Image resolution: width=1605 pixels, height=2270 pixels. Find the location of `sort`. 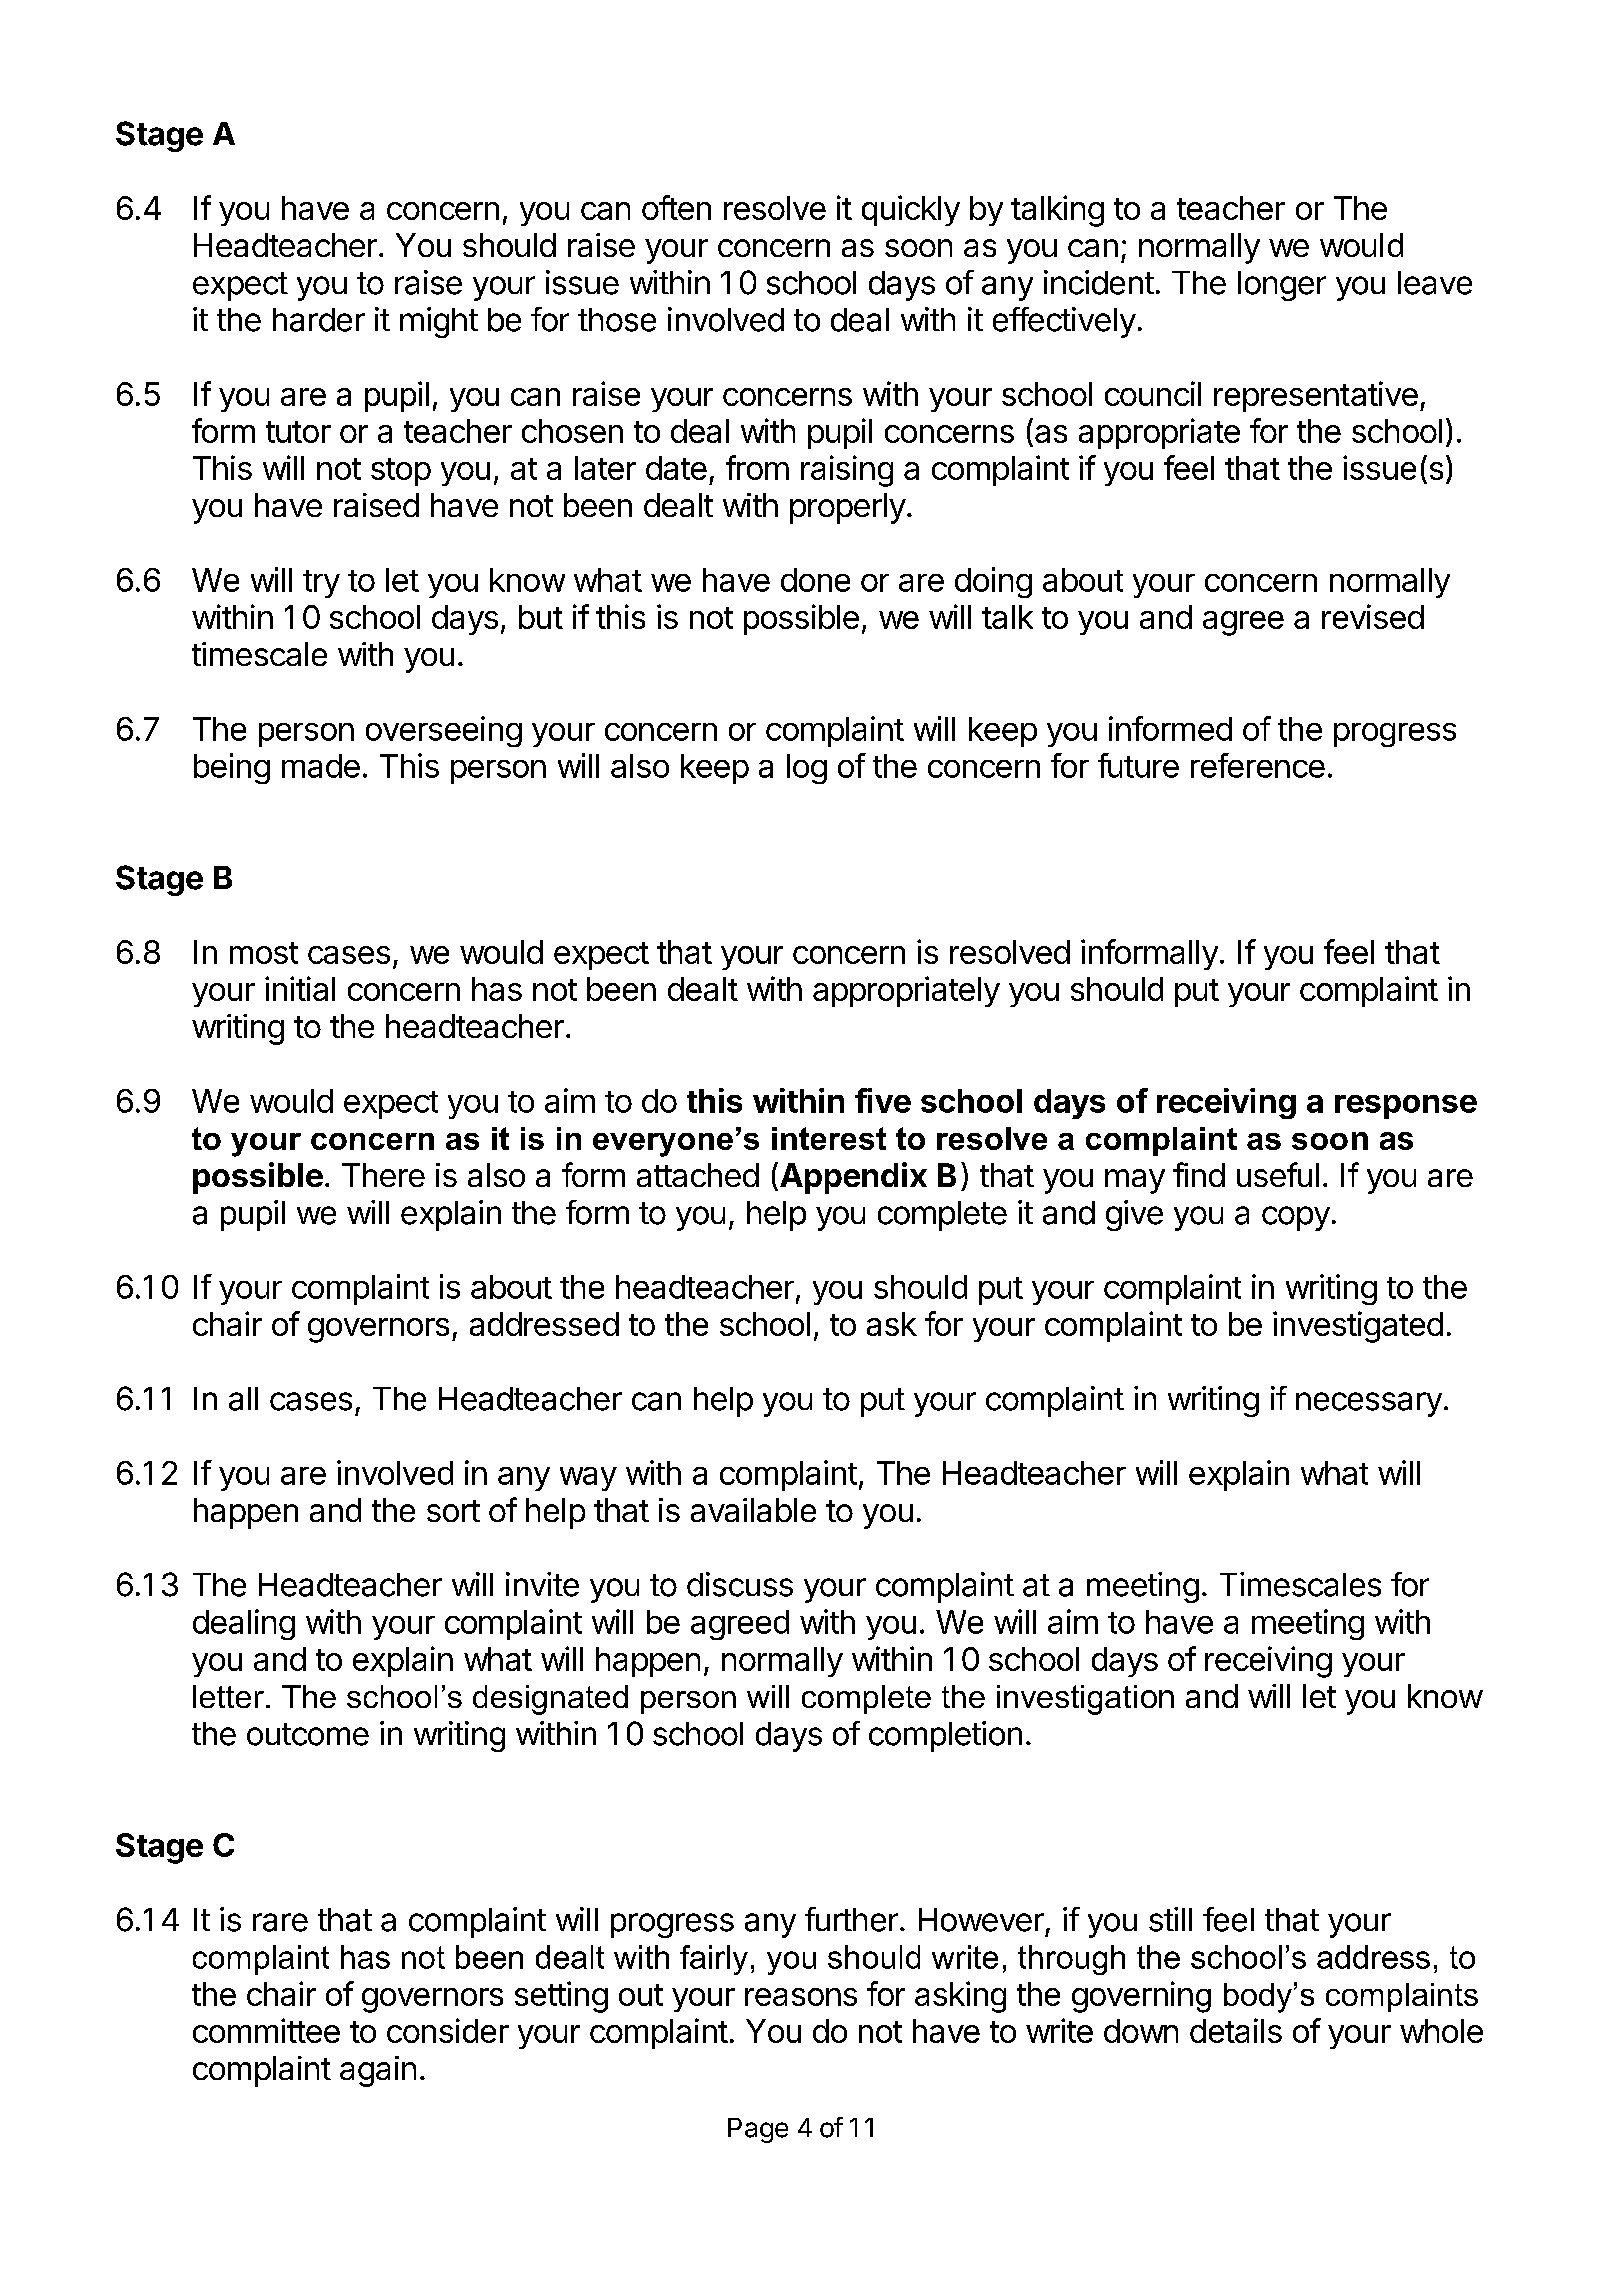

sort is located at coordinates (453, 1511).
